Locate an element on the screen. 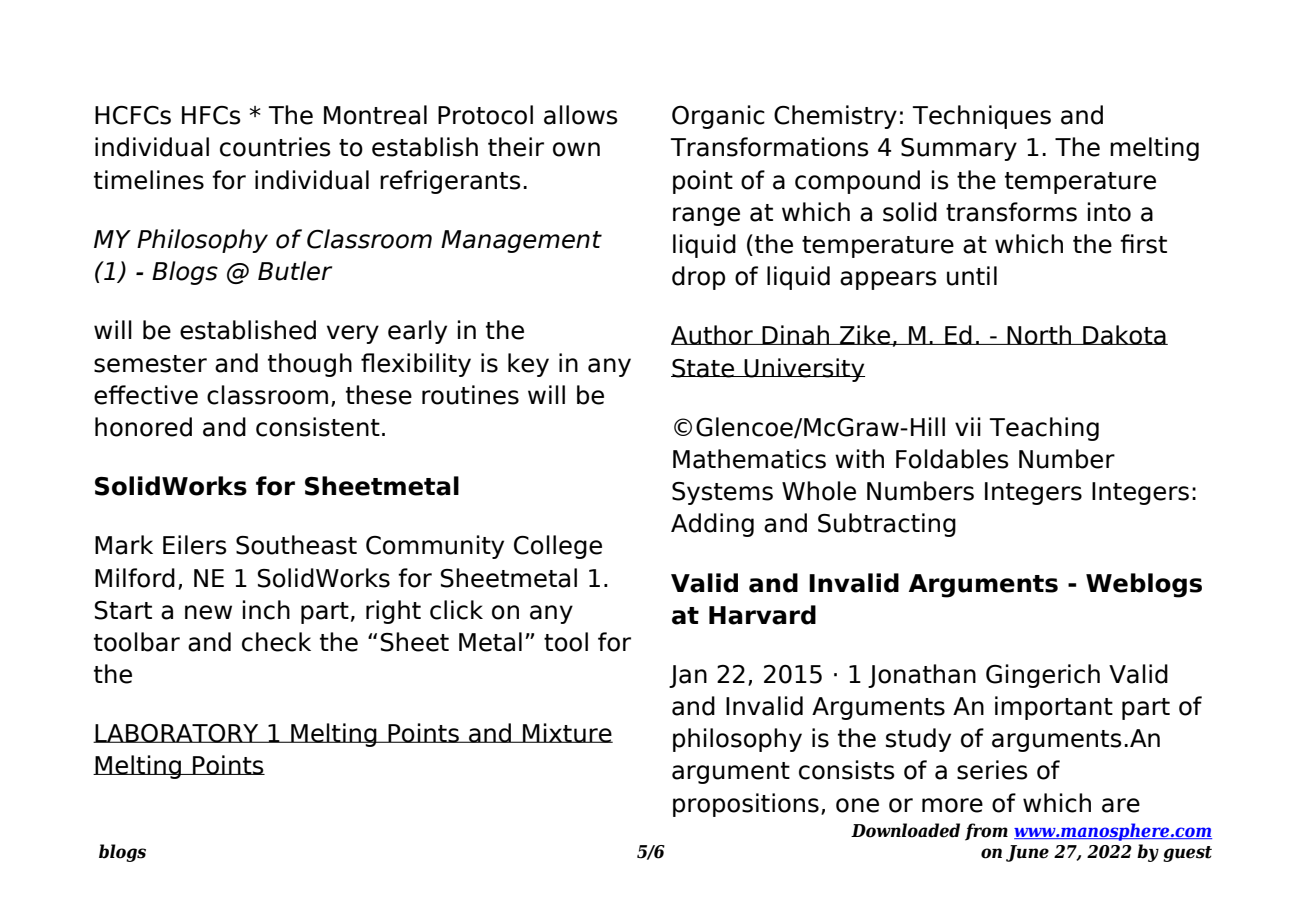 This screenshot has width=1311, height=924. Teaching is located at coordinates (1044, 429).
